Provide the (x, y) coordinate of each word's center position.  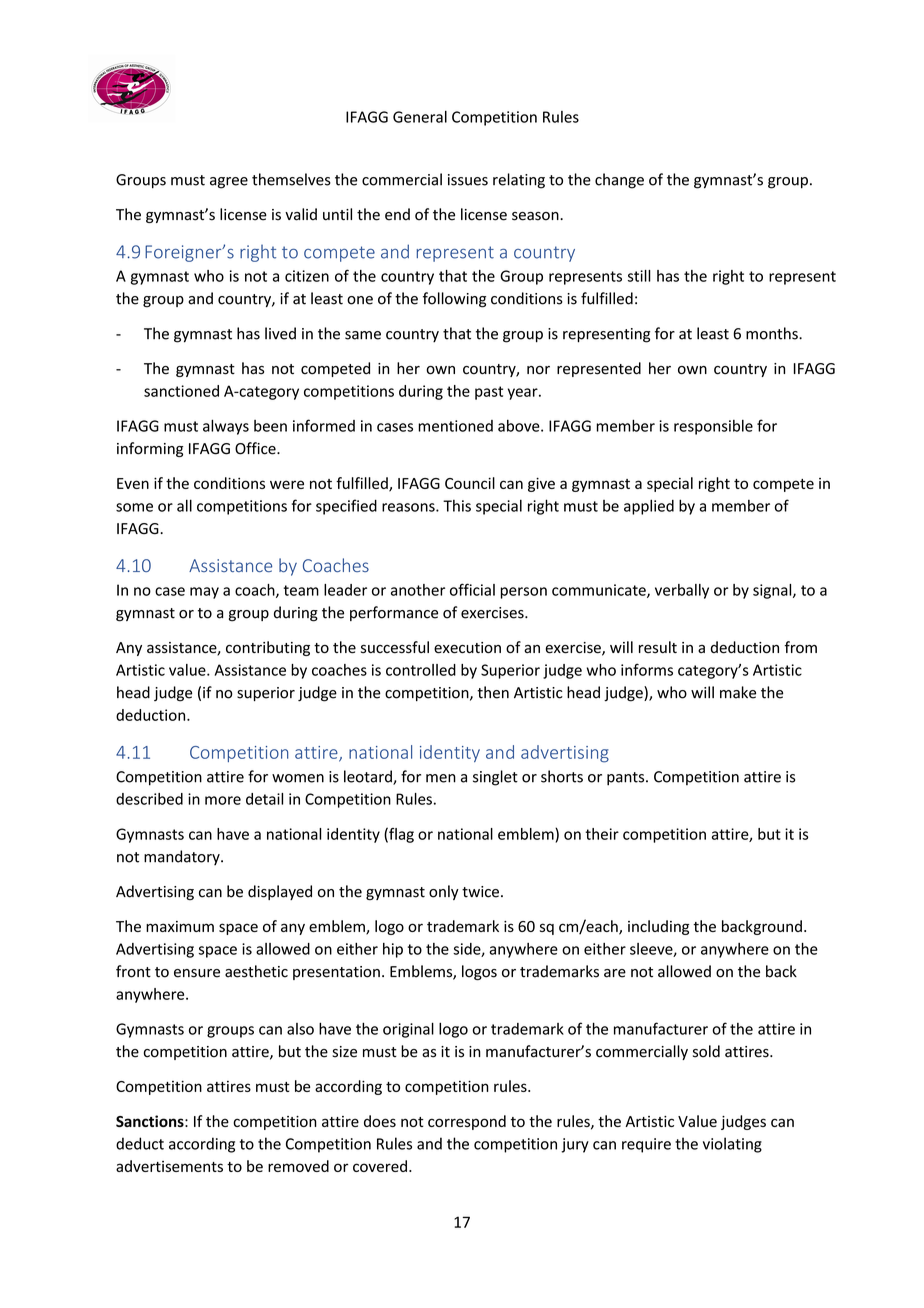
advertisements (169, 1166)
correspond (467, 1122)
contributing (268, 648)
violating (732, 1145)
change (619, 181)
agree (229, 183)
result (658, 647)
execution (467, 648)
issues (468, 180)
